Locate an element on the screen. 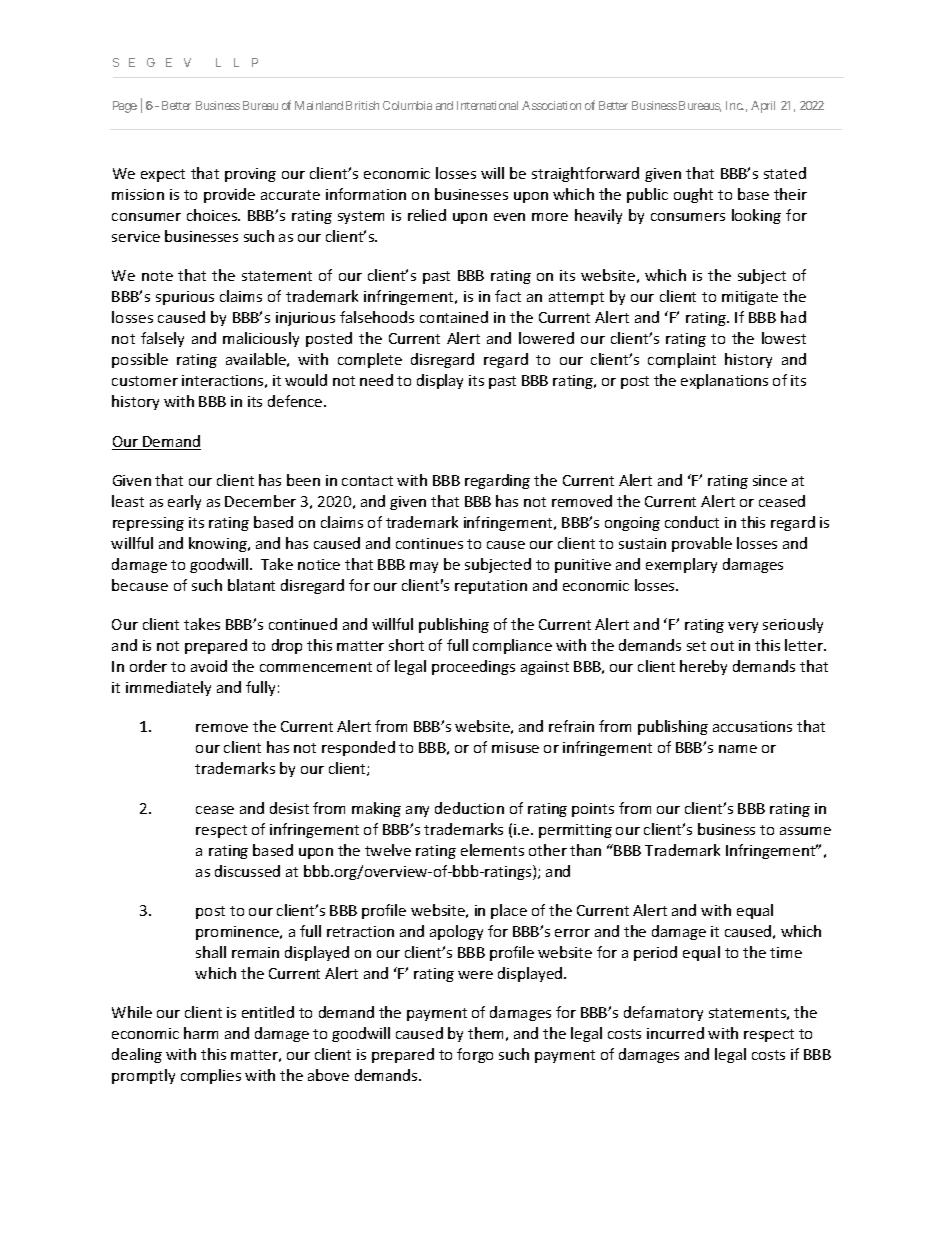  International is located at coordinates (487, 105).
